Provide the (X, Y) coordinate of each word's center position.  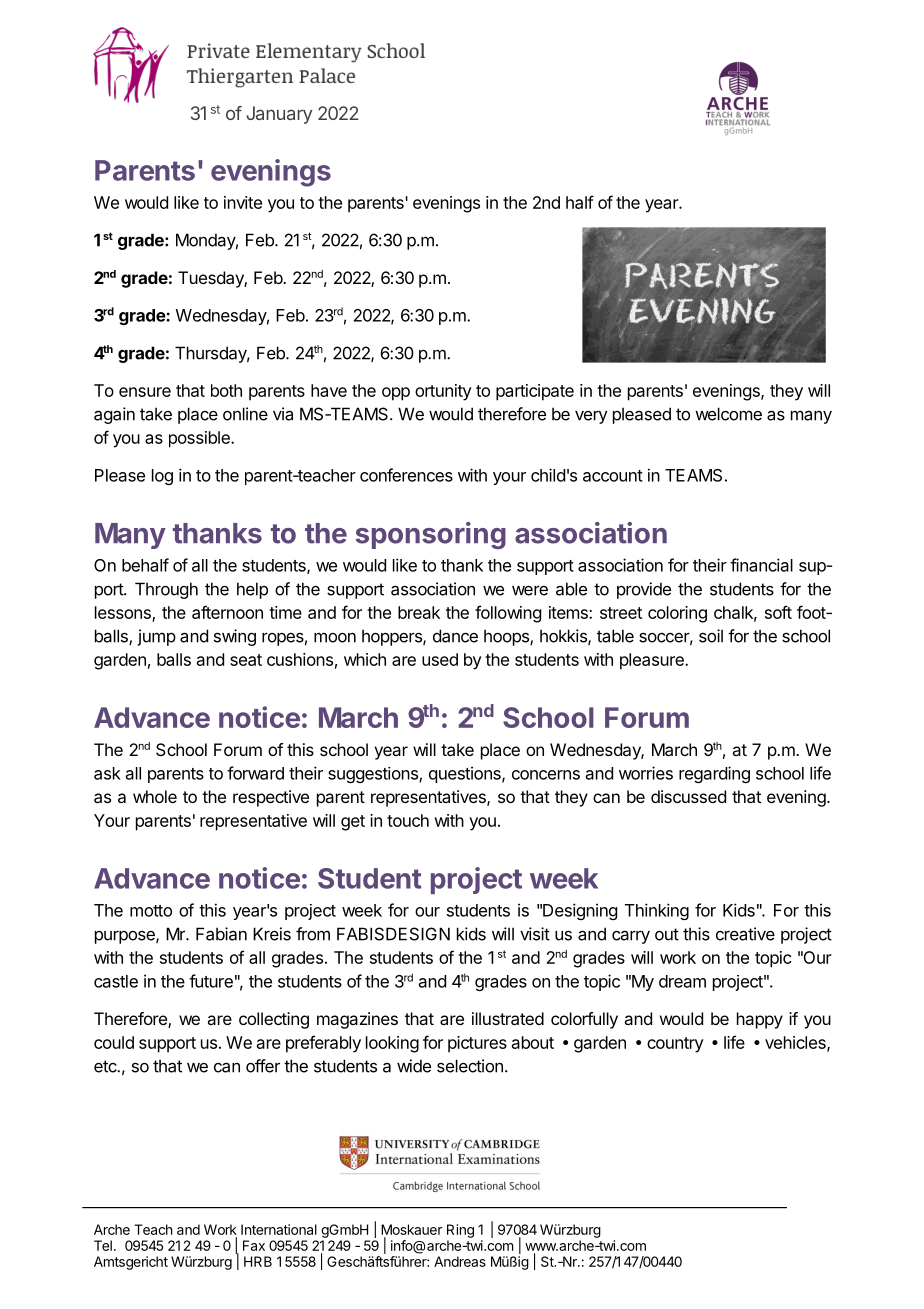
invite (243, 202)
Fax (254, 1245)
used (440, 659)
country (675, 1045)
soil (711, 636)
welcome (728, 414)
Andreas (460, 1261)
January (279, 115)
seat (246, 660)
